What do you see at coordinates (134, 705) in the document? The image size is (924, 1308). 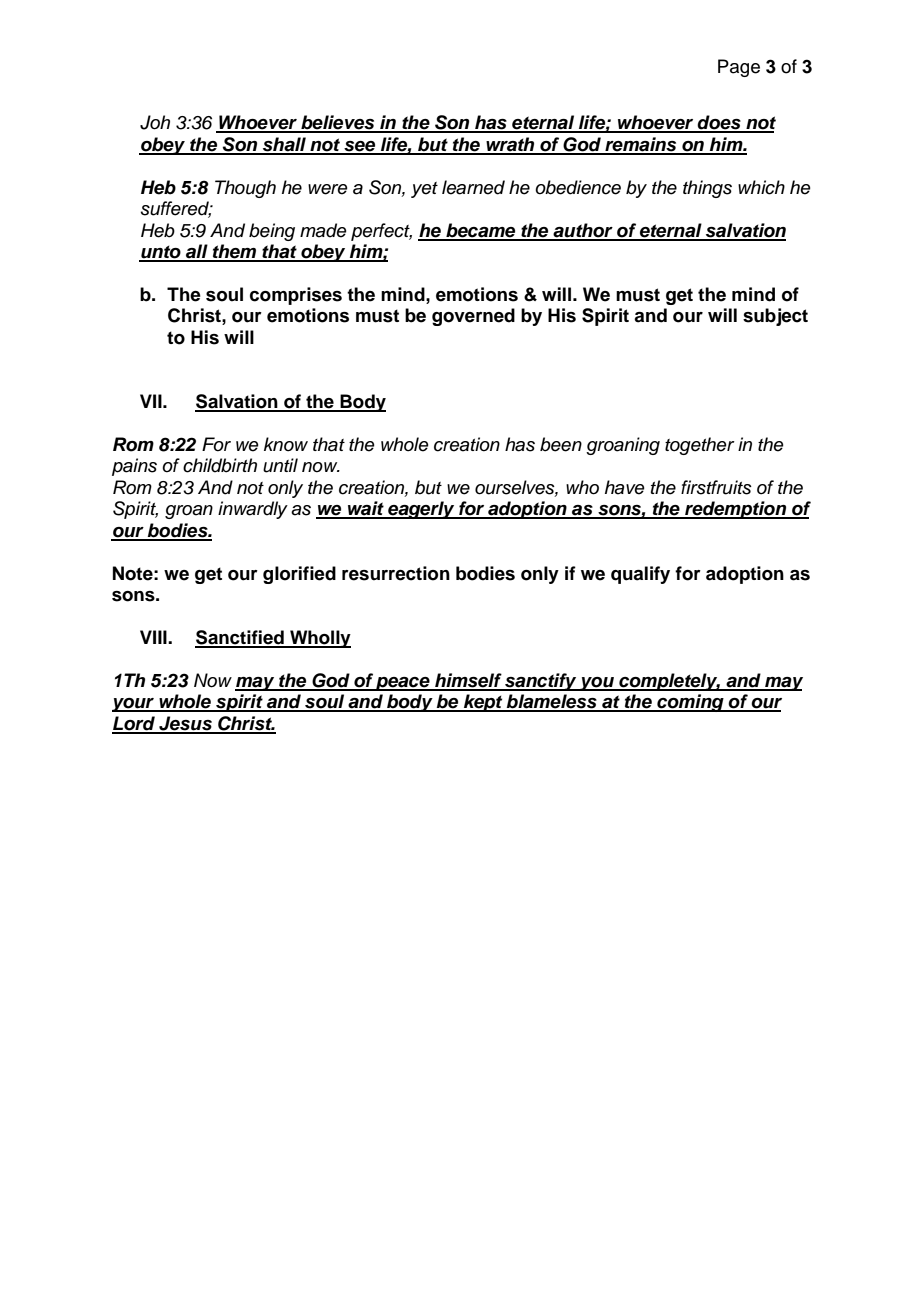 I see `your` at bounding box center [134, 705].
